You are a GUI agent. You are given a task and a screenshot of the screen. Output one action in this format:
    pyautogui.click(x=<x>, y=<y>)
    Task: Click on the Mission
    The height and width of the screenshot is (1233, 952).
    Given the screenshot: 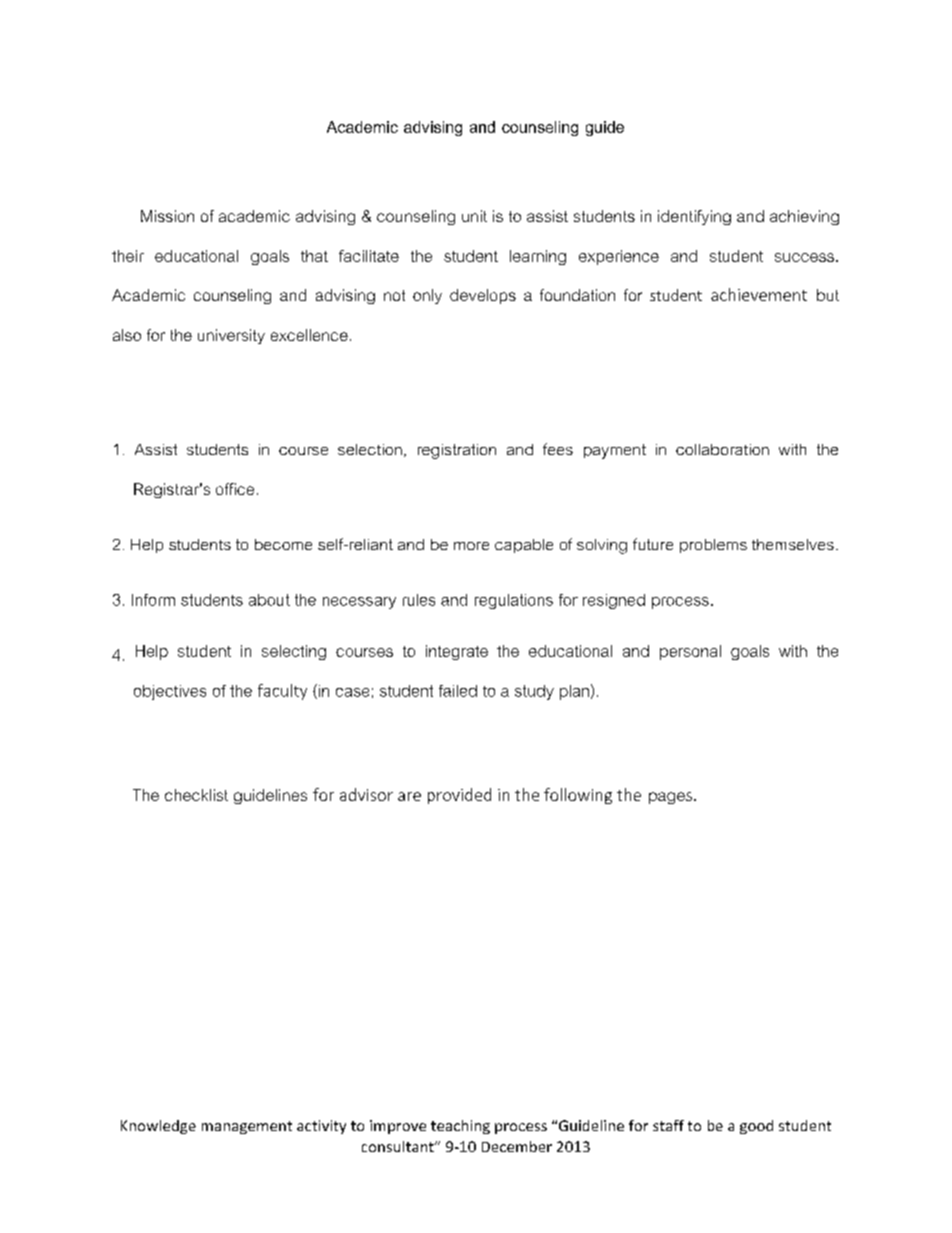 What is the action you would take?
    pyautogui.click(x=167, y=216)
